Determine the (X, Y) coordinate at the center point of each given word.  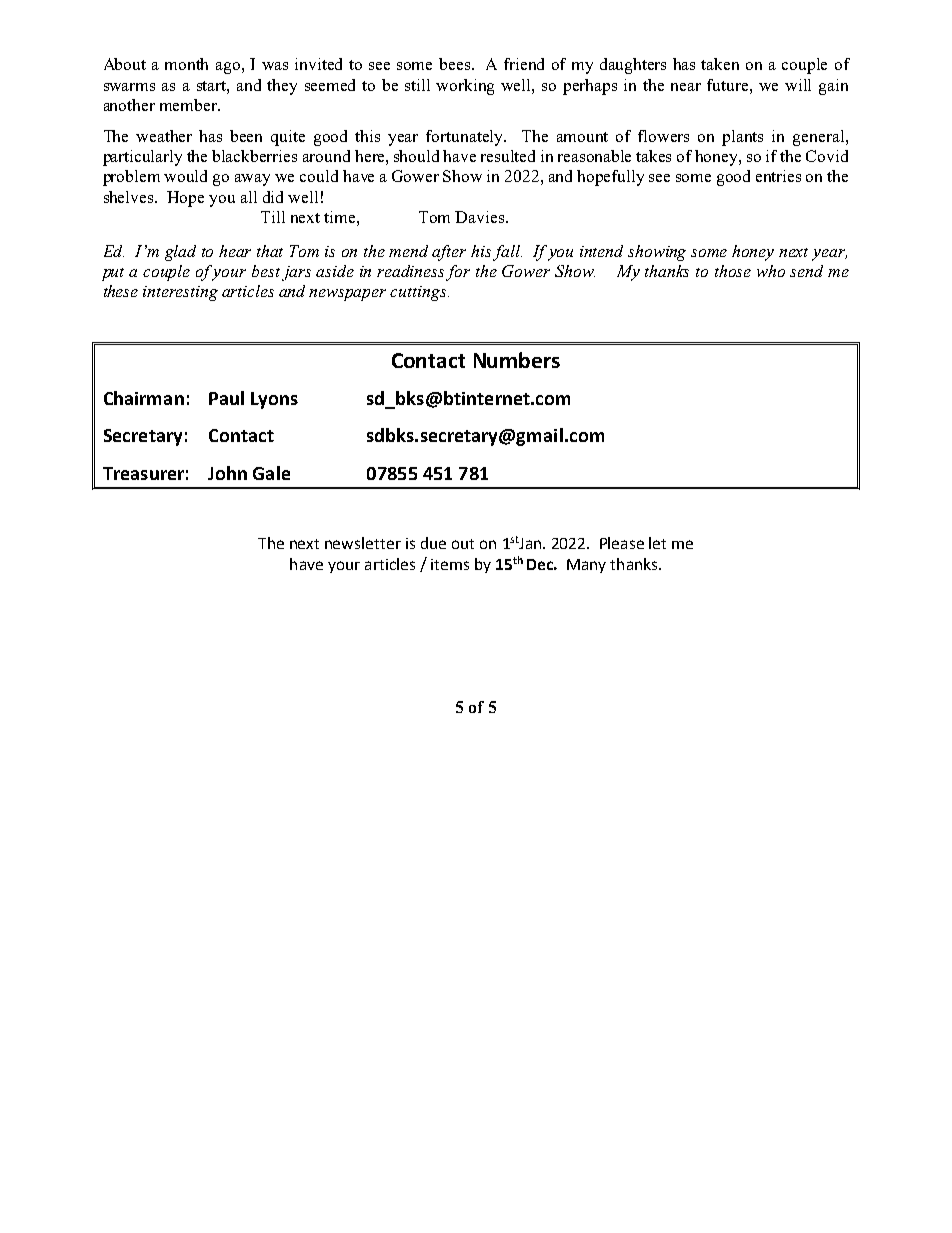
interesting (180, 293)
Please (622, 543)
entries (778, 176)
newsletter (363, 543)
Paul (226, 398)
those (733, 271)
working (465, 87)
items (450, 564)
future (729, 85)
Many (586, 566)
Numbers (517, 360)
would (185, 176)
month (186, 64)
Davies (481, 217)
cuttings (419, 293)
